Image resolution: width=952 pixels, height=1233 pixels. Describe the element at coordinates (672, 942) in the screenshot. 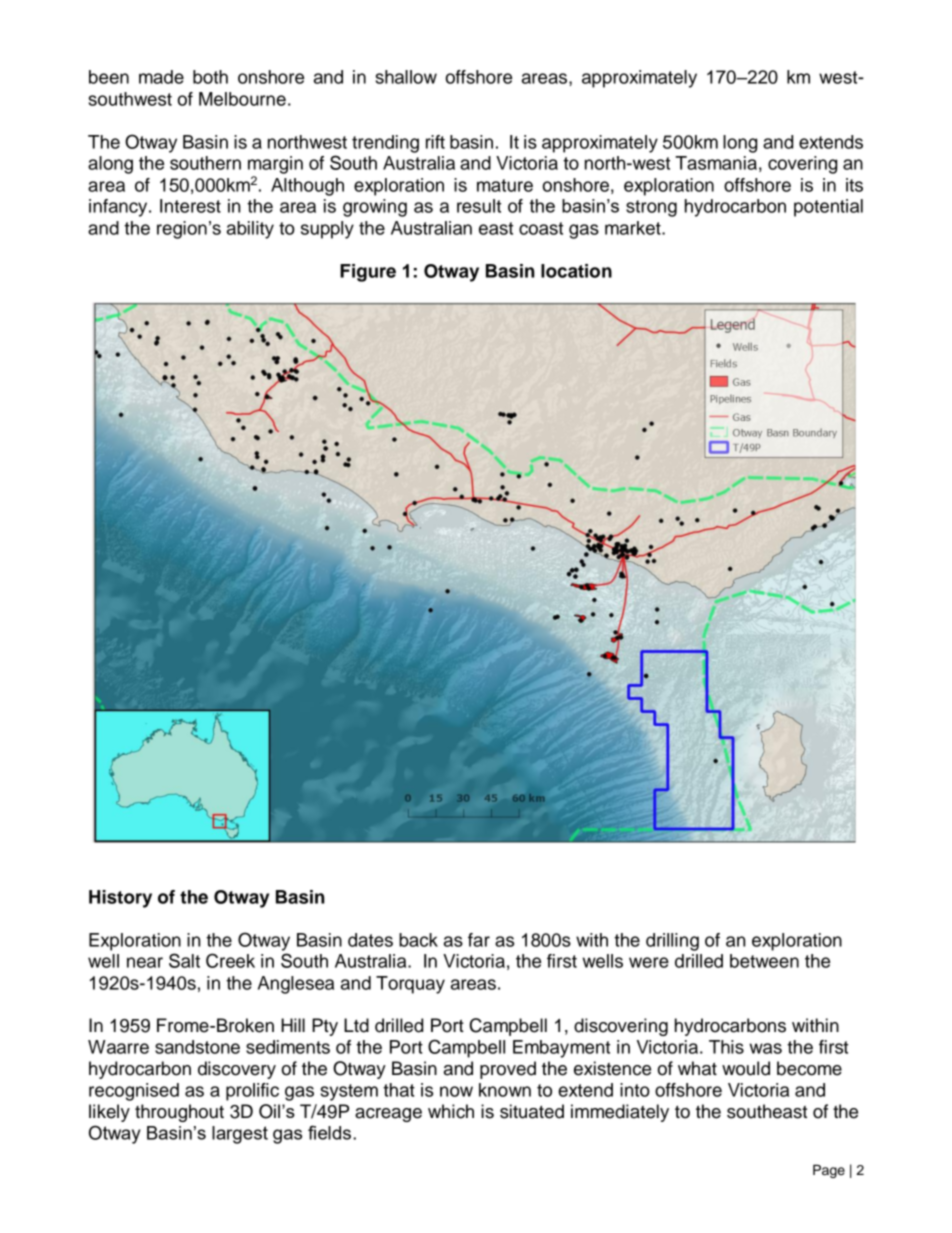

I see `drilling` at that location.
